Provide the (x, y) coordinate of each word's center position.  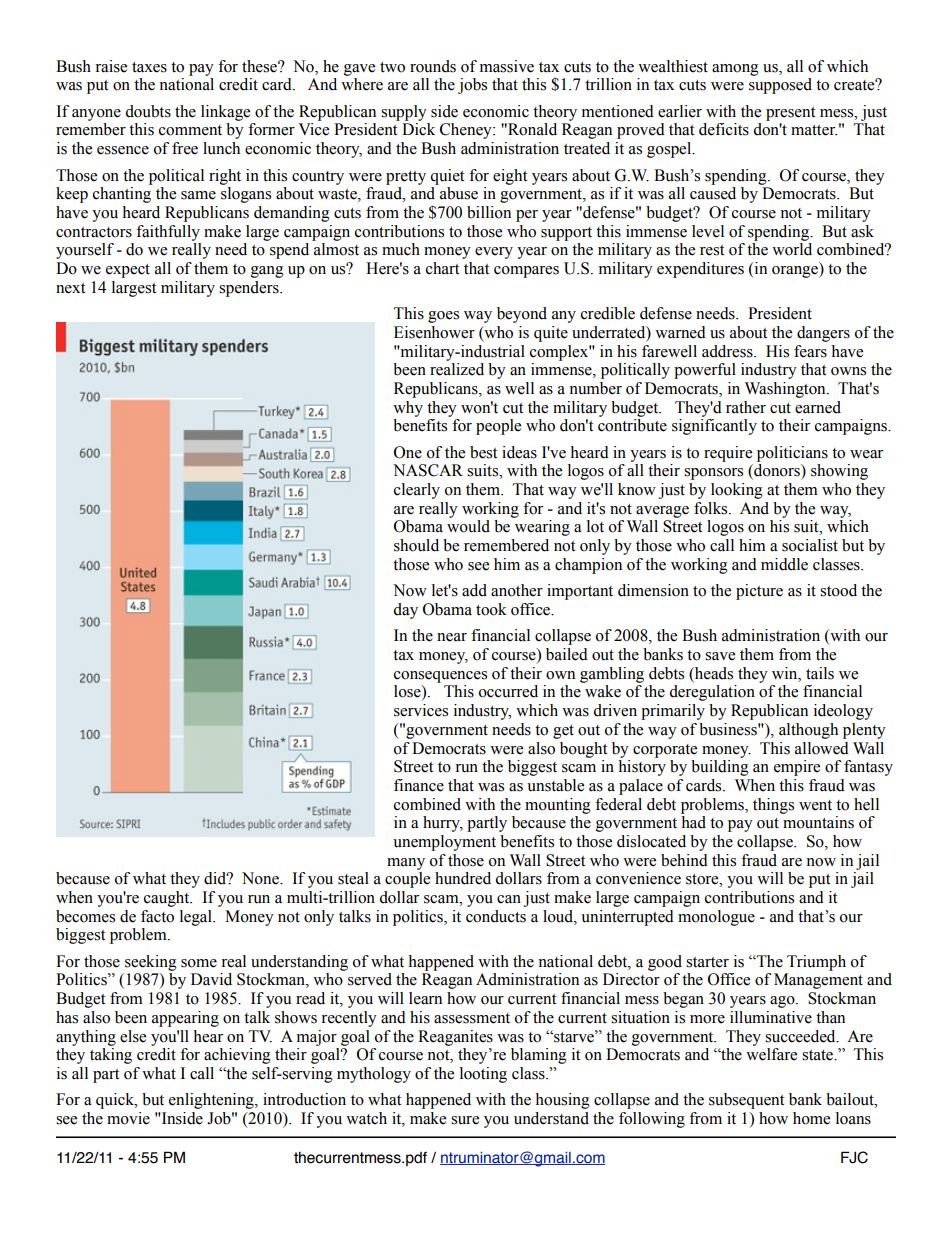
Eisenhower (434, 332)
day (405, 611)
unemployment (444, 843)
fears (810, 351)
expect (128, 271)
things (773, 806)
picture (759, 592)
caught (168, 899)
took (491, 609)
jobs (472, 86)
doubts (148, 111)
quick (116, 1101)
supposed (780, 86)
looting (483, 1075)
